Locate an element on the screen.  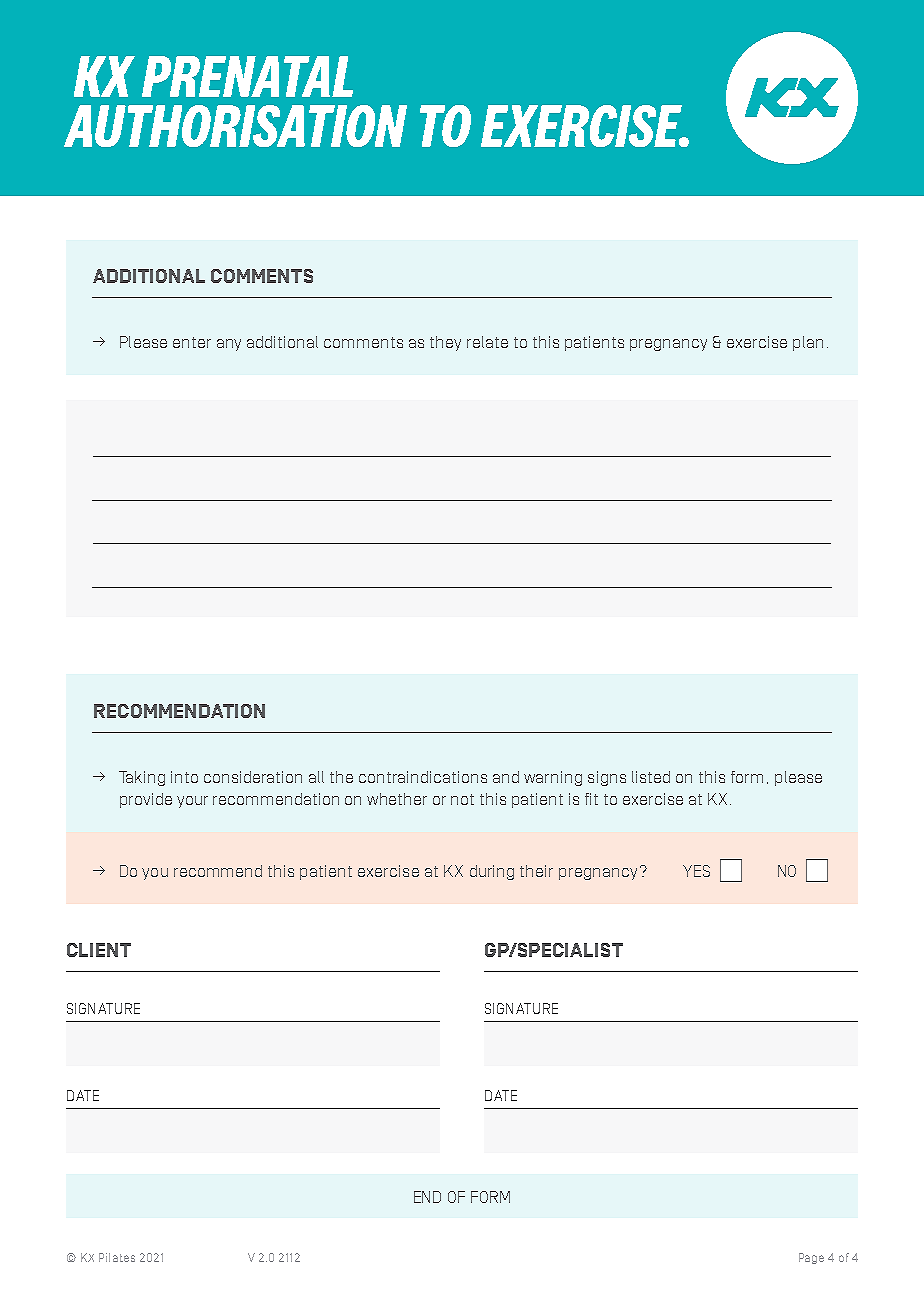
listed is located at coordinates (651, 777).
